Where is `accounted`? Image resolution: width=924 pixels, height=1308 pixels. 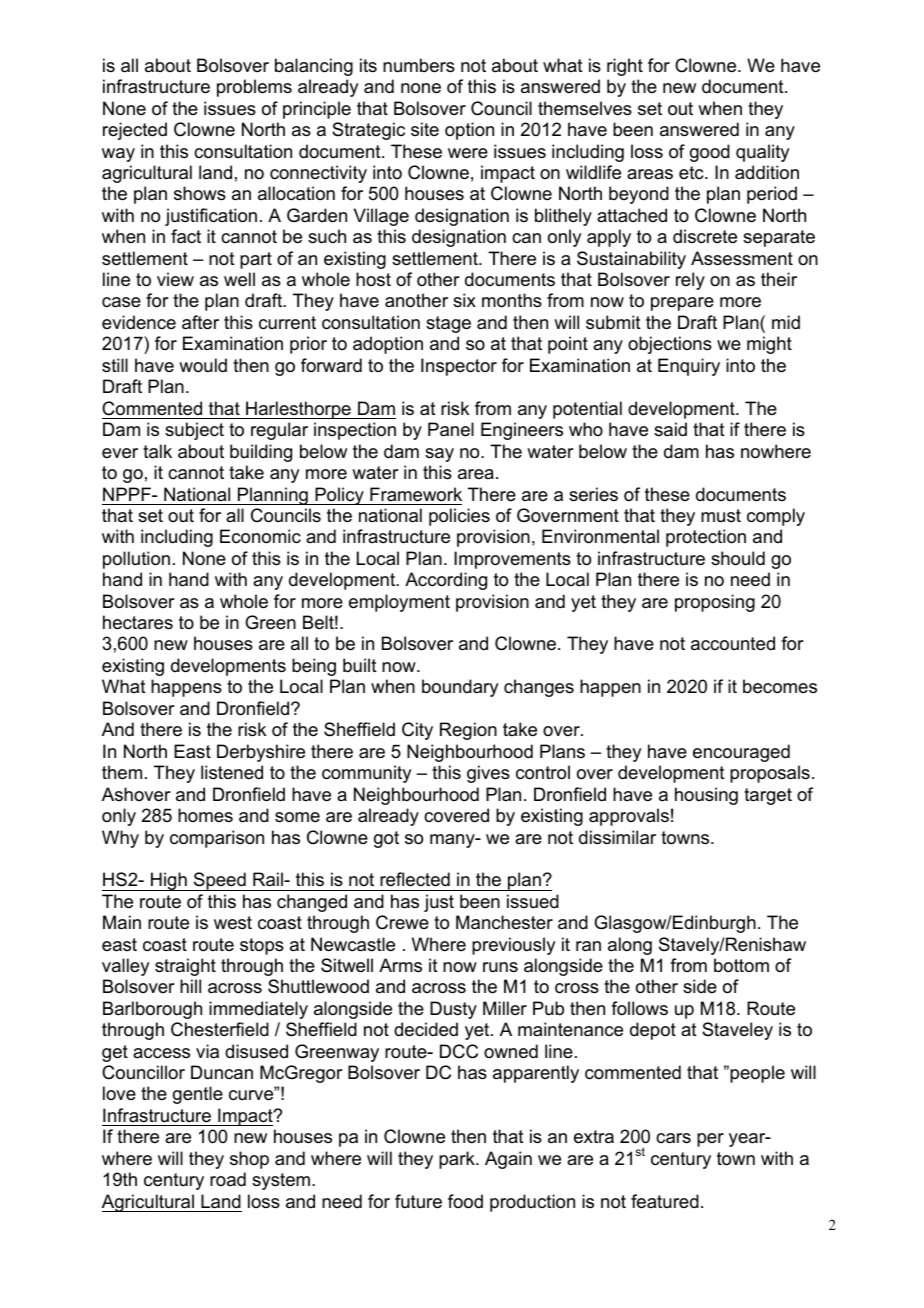 accounted is located at coordinates (733, 643).
